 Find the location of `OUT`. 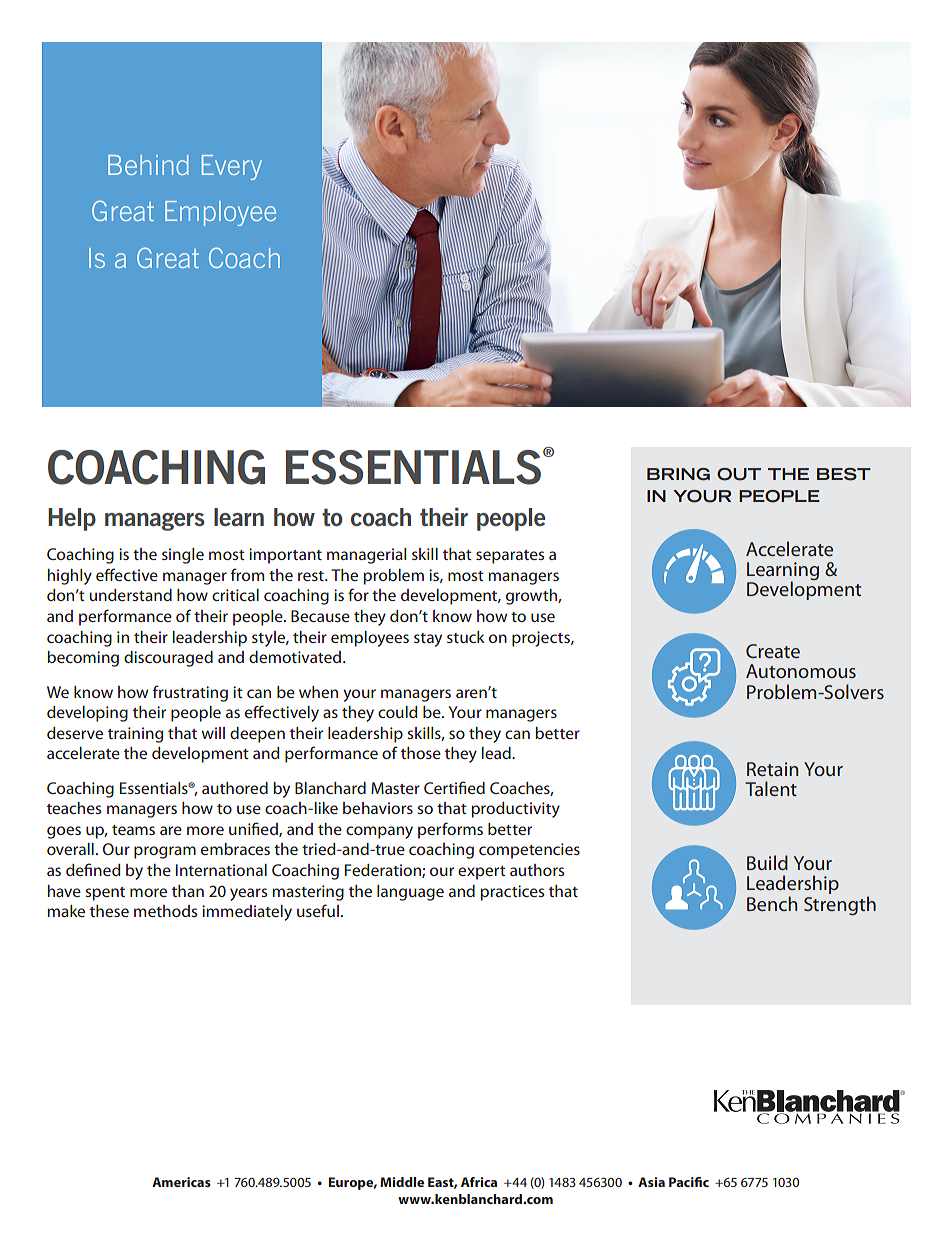

OUT is located at coordinates (739, 474).
